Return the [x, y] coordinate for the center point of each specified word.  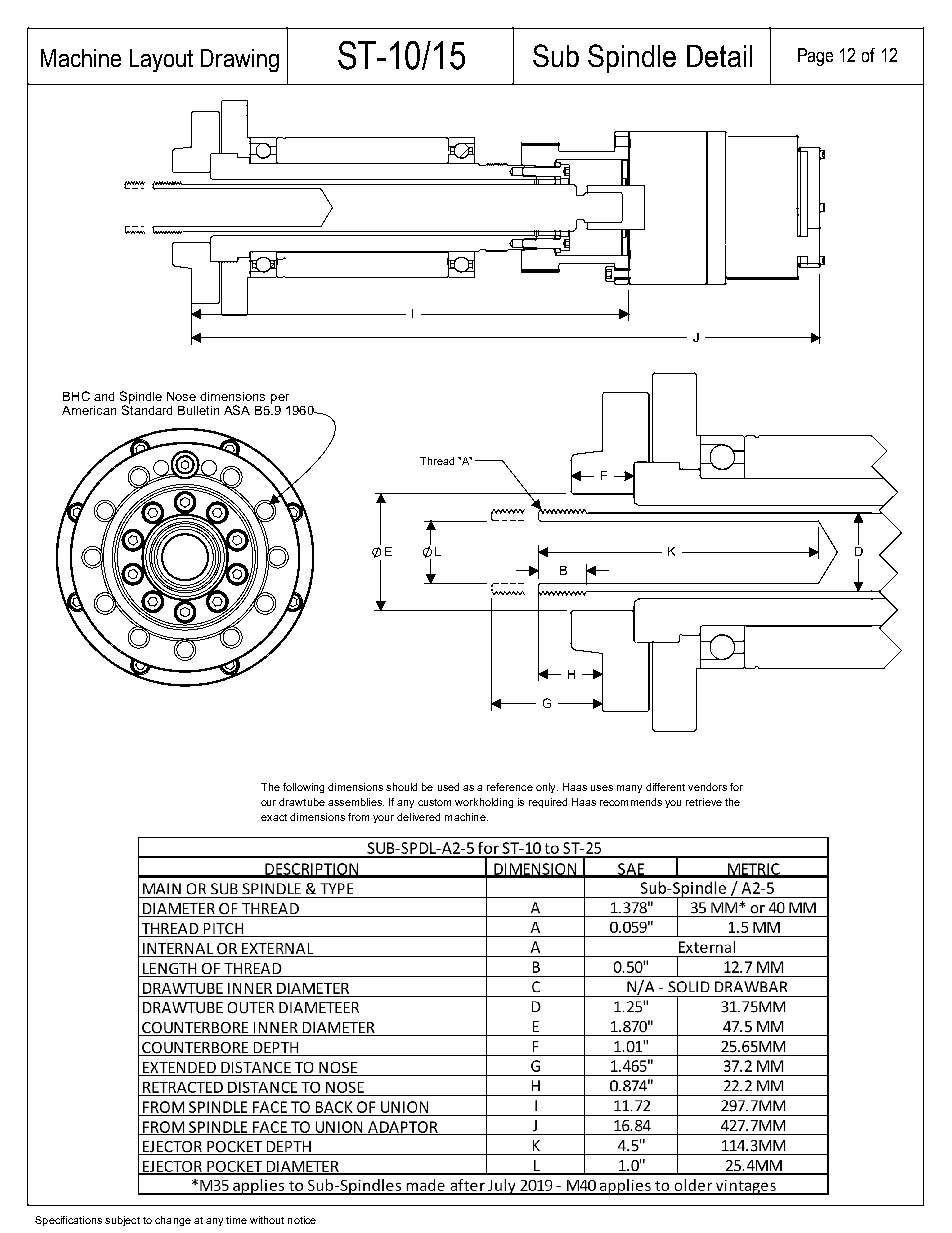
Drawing [240, 60]
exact [274, 817]
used [448, 787]
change [173, 1221]
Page [815, 57]
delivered [418, 817]
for [736, 787]
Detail [719, 56]
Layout [161, 60]
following [303, 788]
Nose [181, 396]
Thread [437, 461]
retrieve [704, 802]
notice [302, 1220]
